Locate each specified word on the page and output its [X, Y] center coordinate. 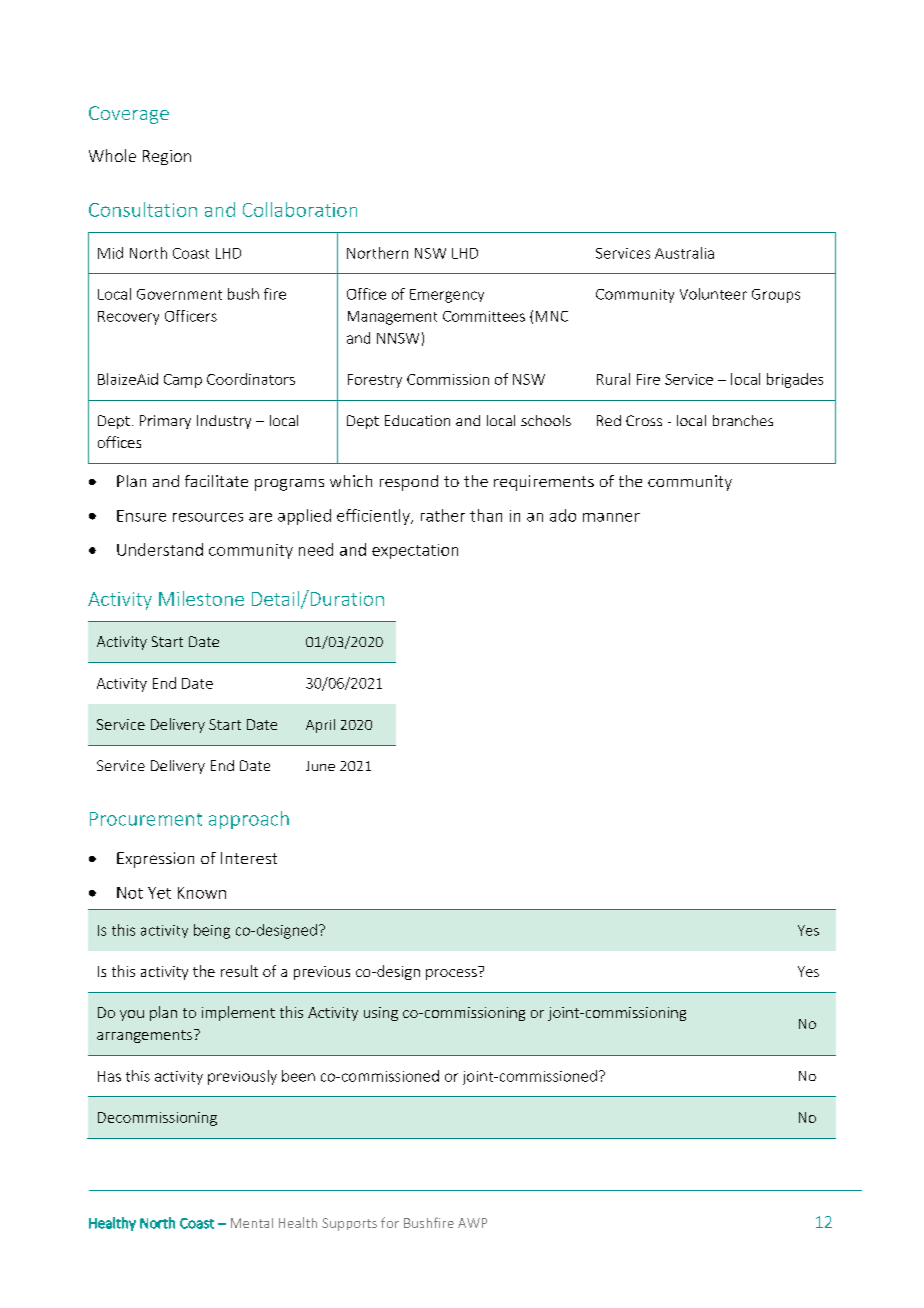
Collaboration [300, 209]
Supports [349, 1224]
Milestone [201, 598]
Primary [165, 422]
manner [611, 517]
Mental [252, 1223]
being [212, 931]
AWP [472, 1223]
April [320, 726]
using [381, 1014]
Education [417, 420]
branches [743, 420]
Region [167, 157]
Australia [684, 253]
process [452, 973]
